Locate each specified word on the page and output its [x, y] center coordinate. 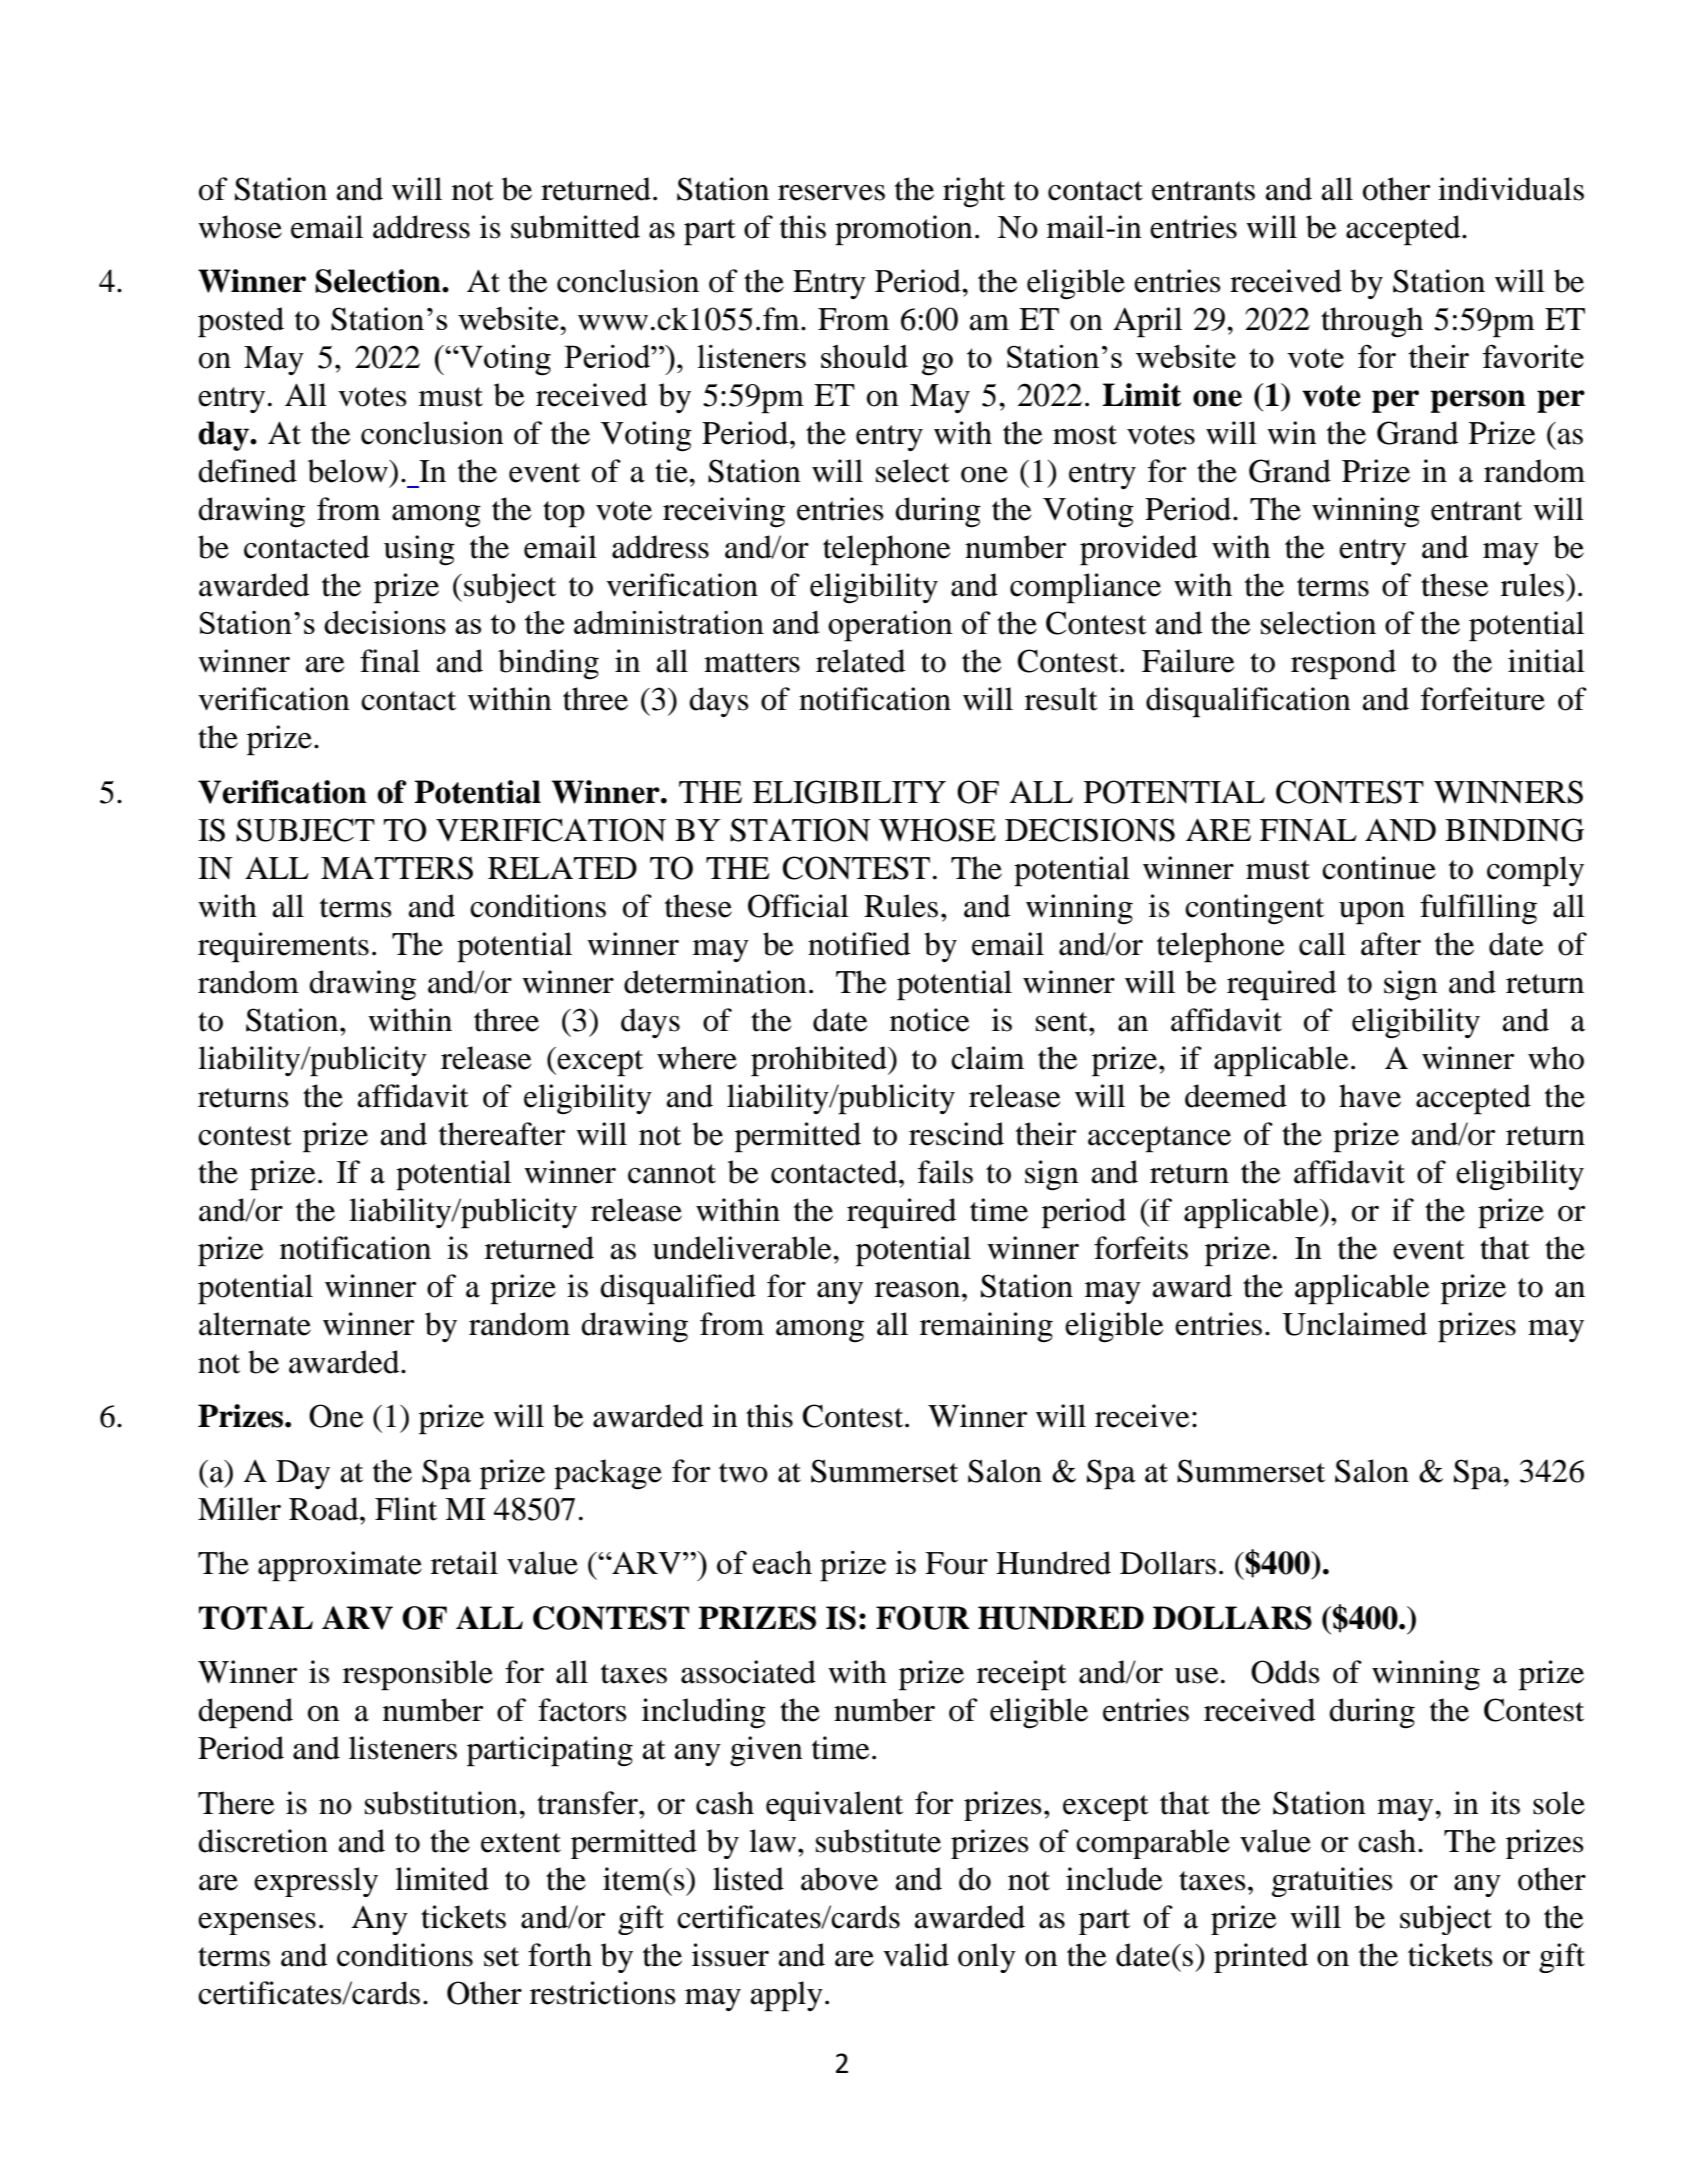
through [1372, 322]
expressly [316, 1882]
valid [916, 1955]
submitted [575, 227]
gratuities [1332, 1882]
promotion [904, 230]
